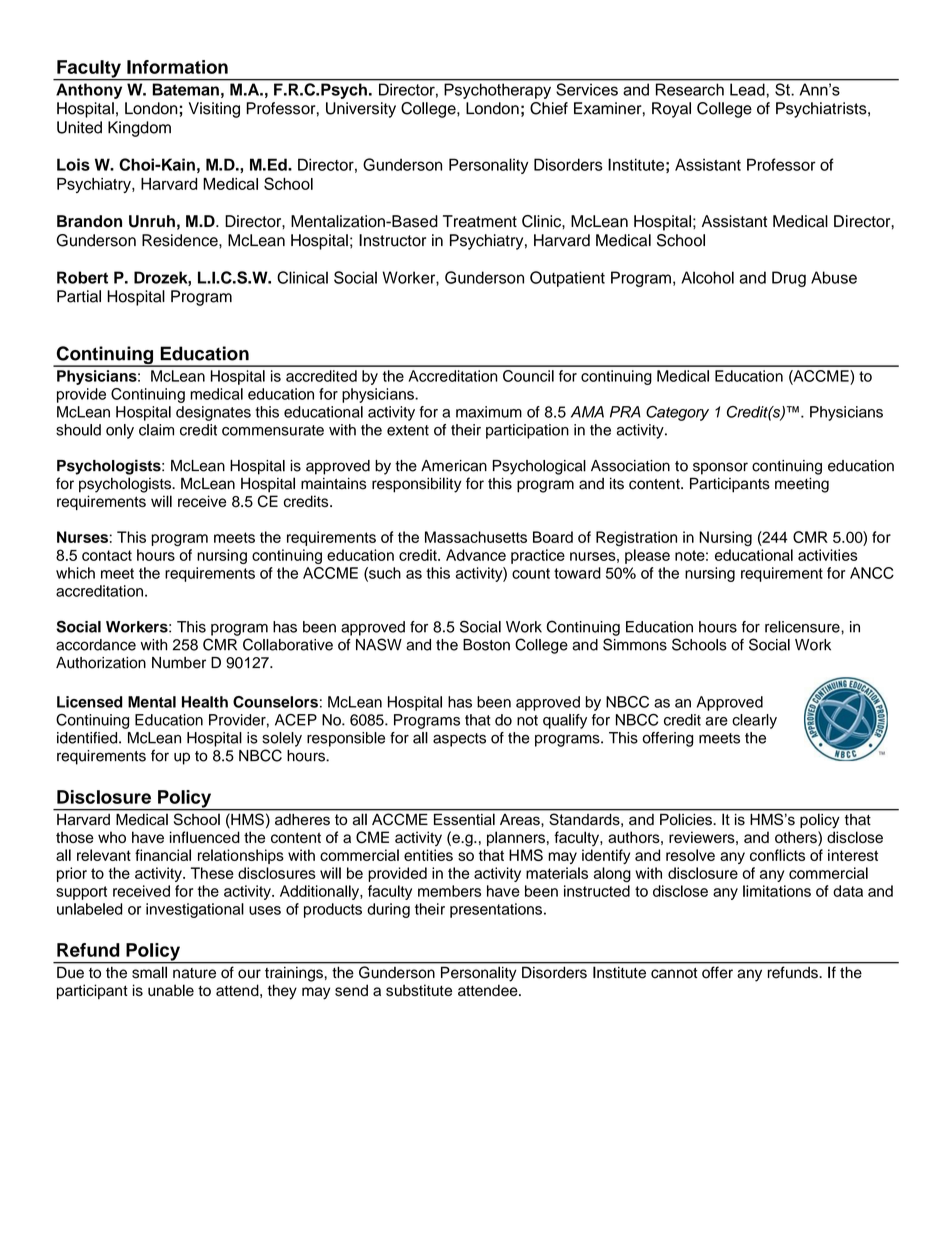  Describe the element at coordinates (828, 555) in the image. I see `activities` at that location.
